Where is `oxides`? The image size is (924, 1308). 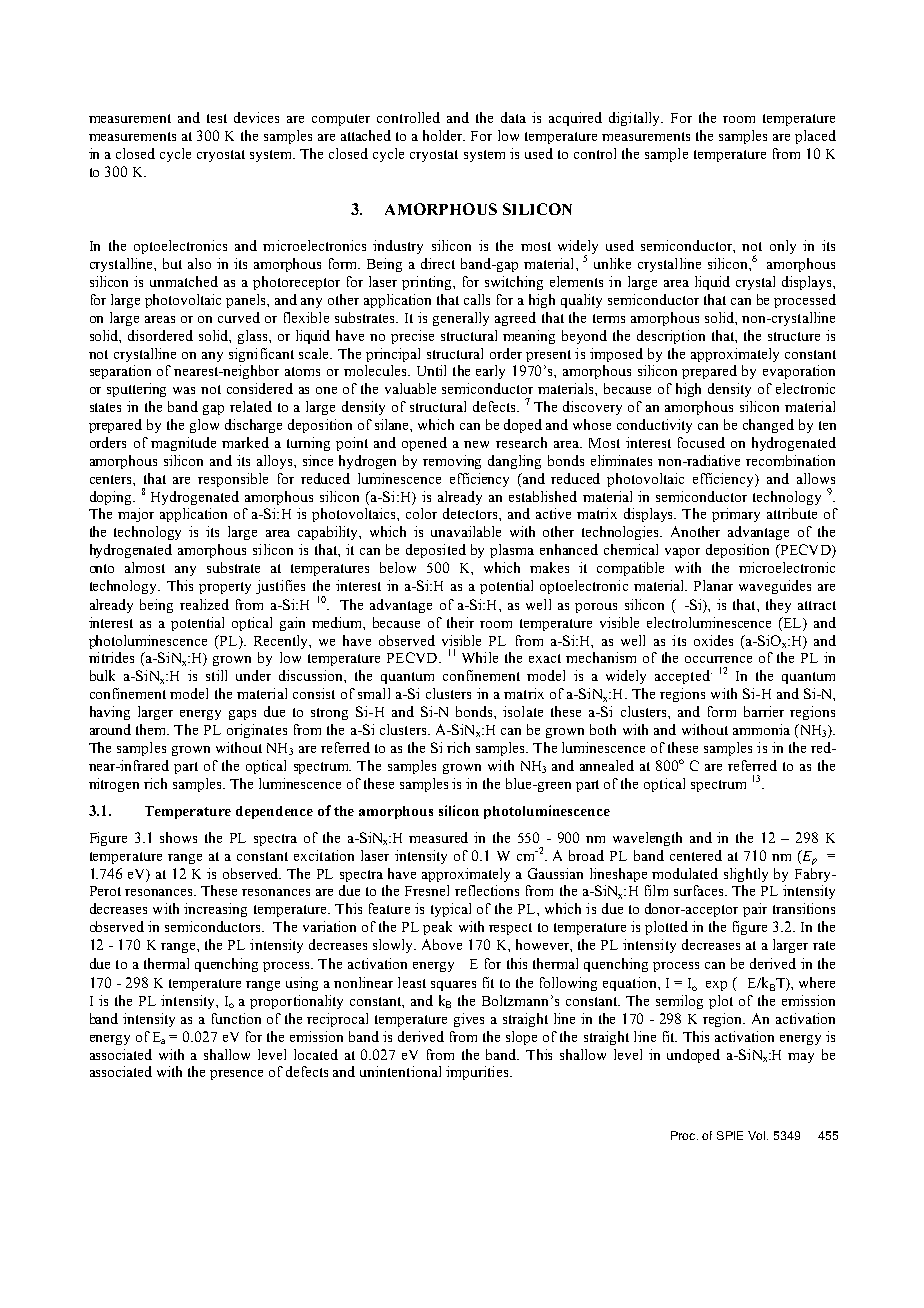
oxides is located at coordinates (713, 640).
